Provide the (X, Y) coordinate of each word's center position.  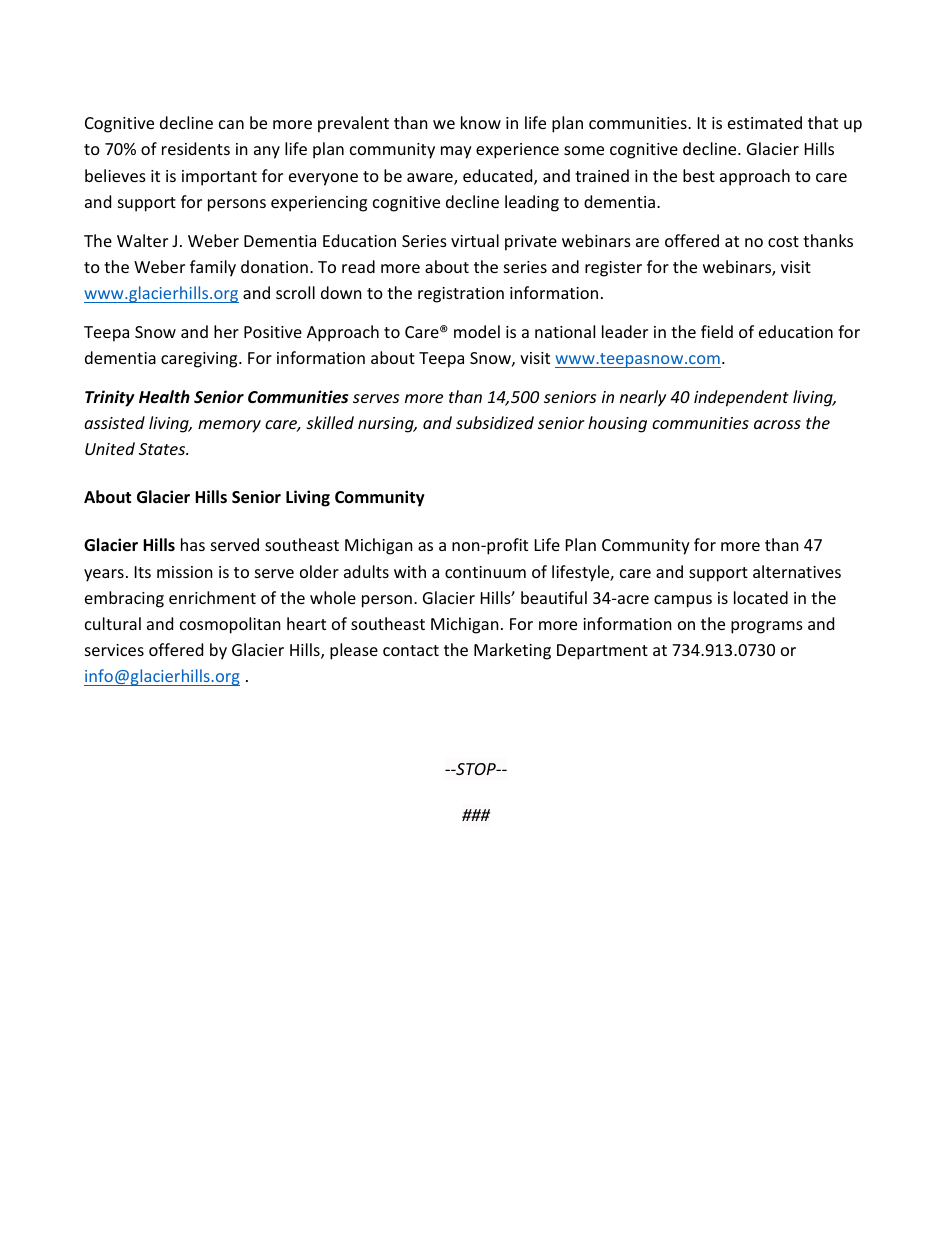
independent (741, 398)
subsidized (495, 422)
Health (164, 397)
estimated (765, 122)
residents (196, 148)
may (456, 152)
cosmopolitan (230, 625)
